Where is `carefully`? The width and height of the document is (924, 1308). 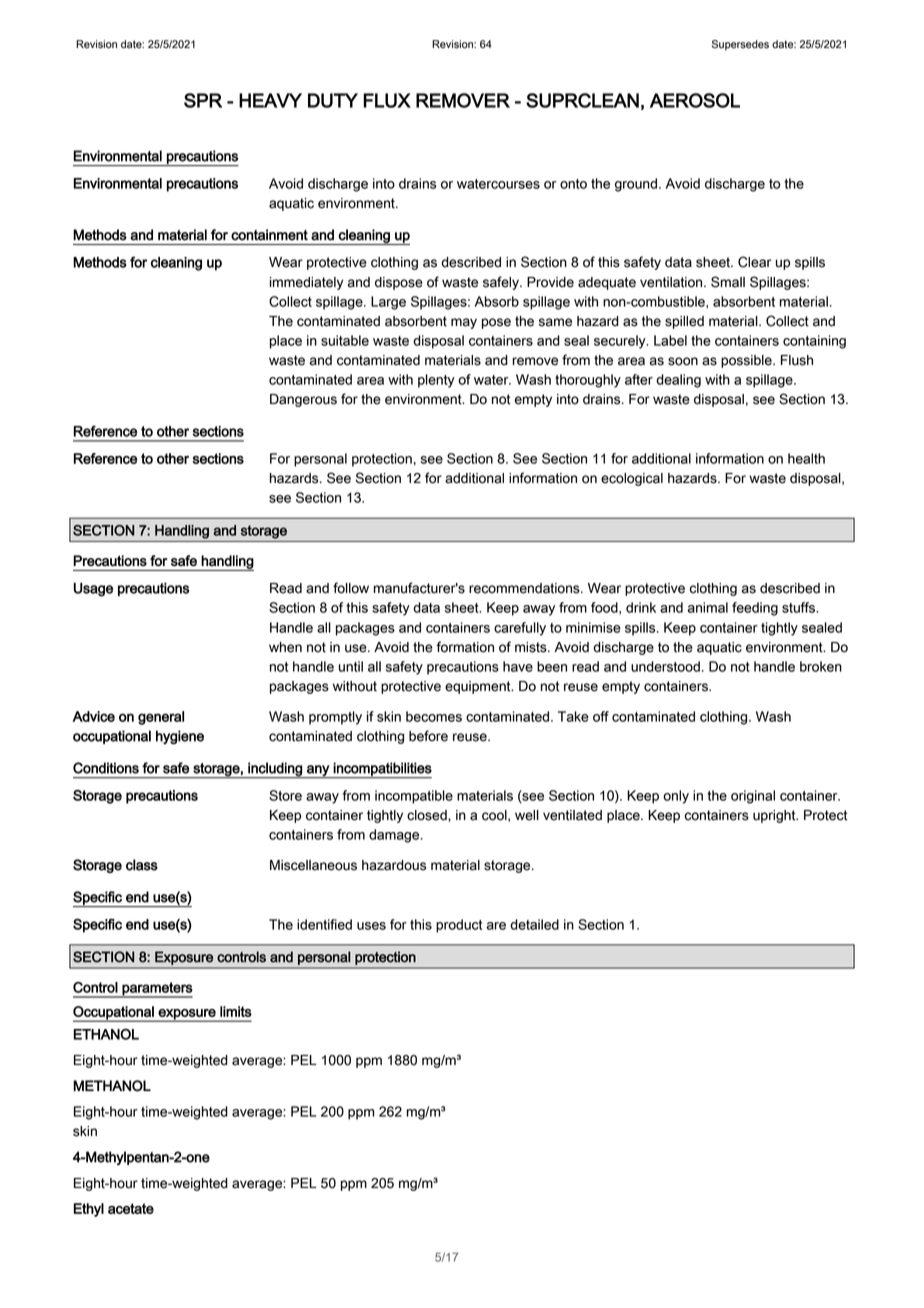 carefully is located at coordinates (520, 629).
